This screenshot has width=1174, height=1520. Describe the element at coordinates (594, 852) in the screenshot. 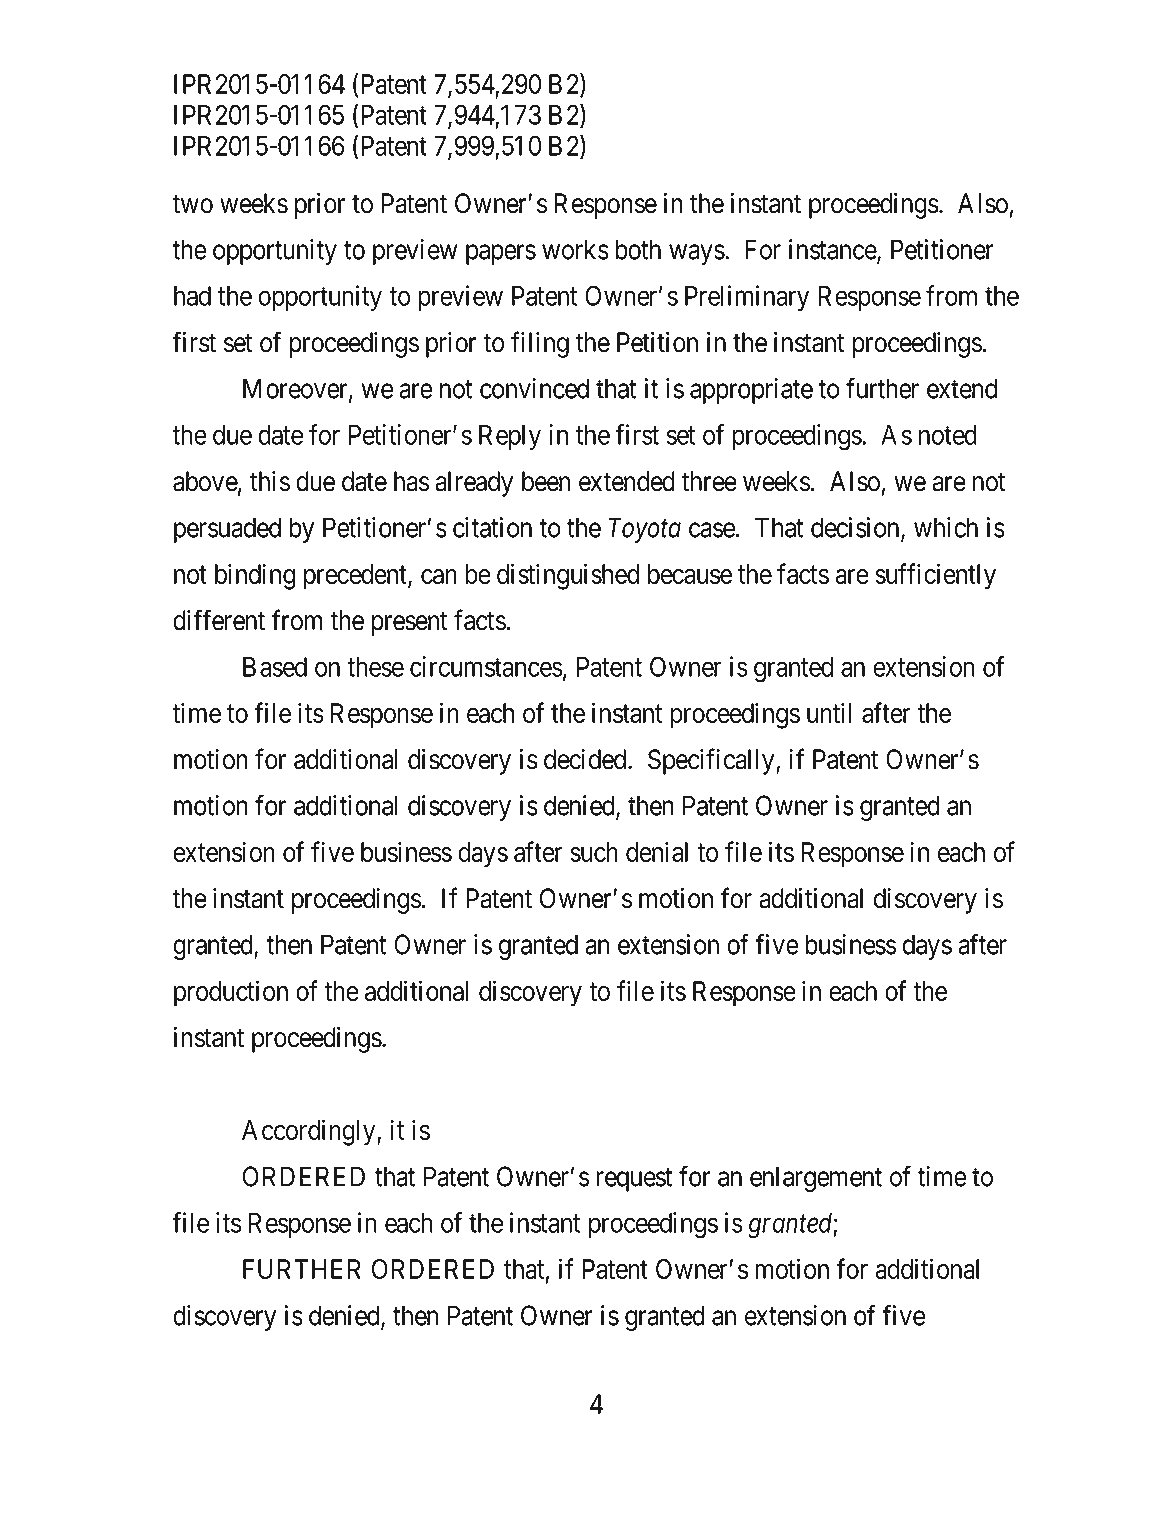

I see `such` at that location.
